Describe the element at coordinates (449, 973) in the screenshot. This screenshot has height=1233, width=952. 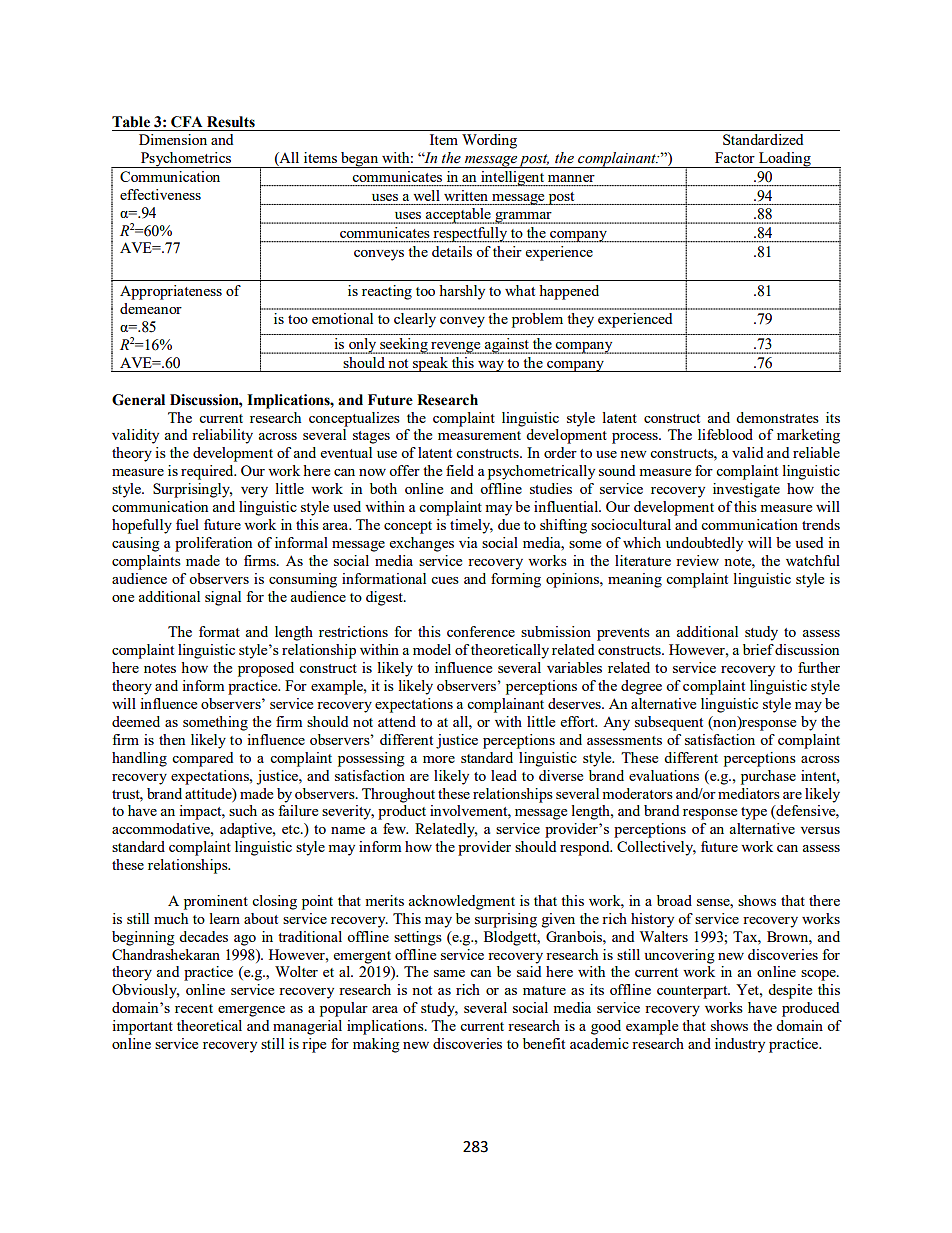
I see `same` at that location.
